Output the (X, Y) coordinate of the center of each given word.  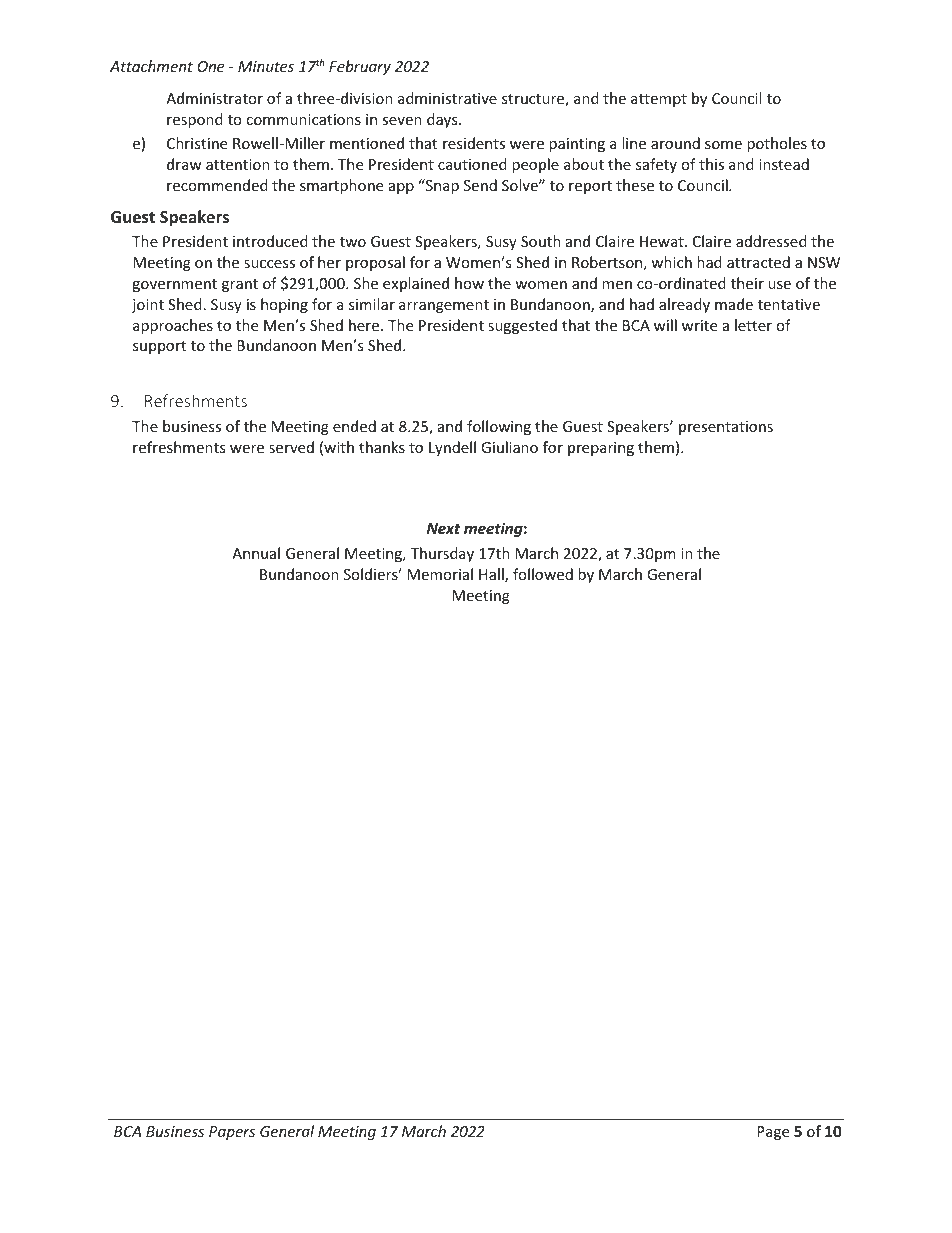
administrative (447, 98)
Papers (232, 1133)
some (723, 145)
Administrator (214, 98)
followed (543, 574)
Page (773, 1133)
